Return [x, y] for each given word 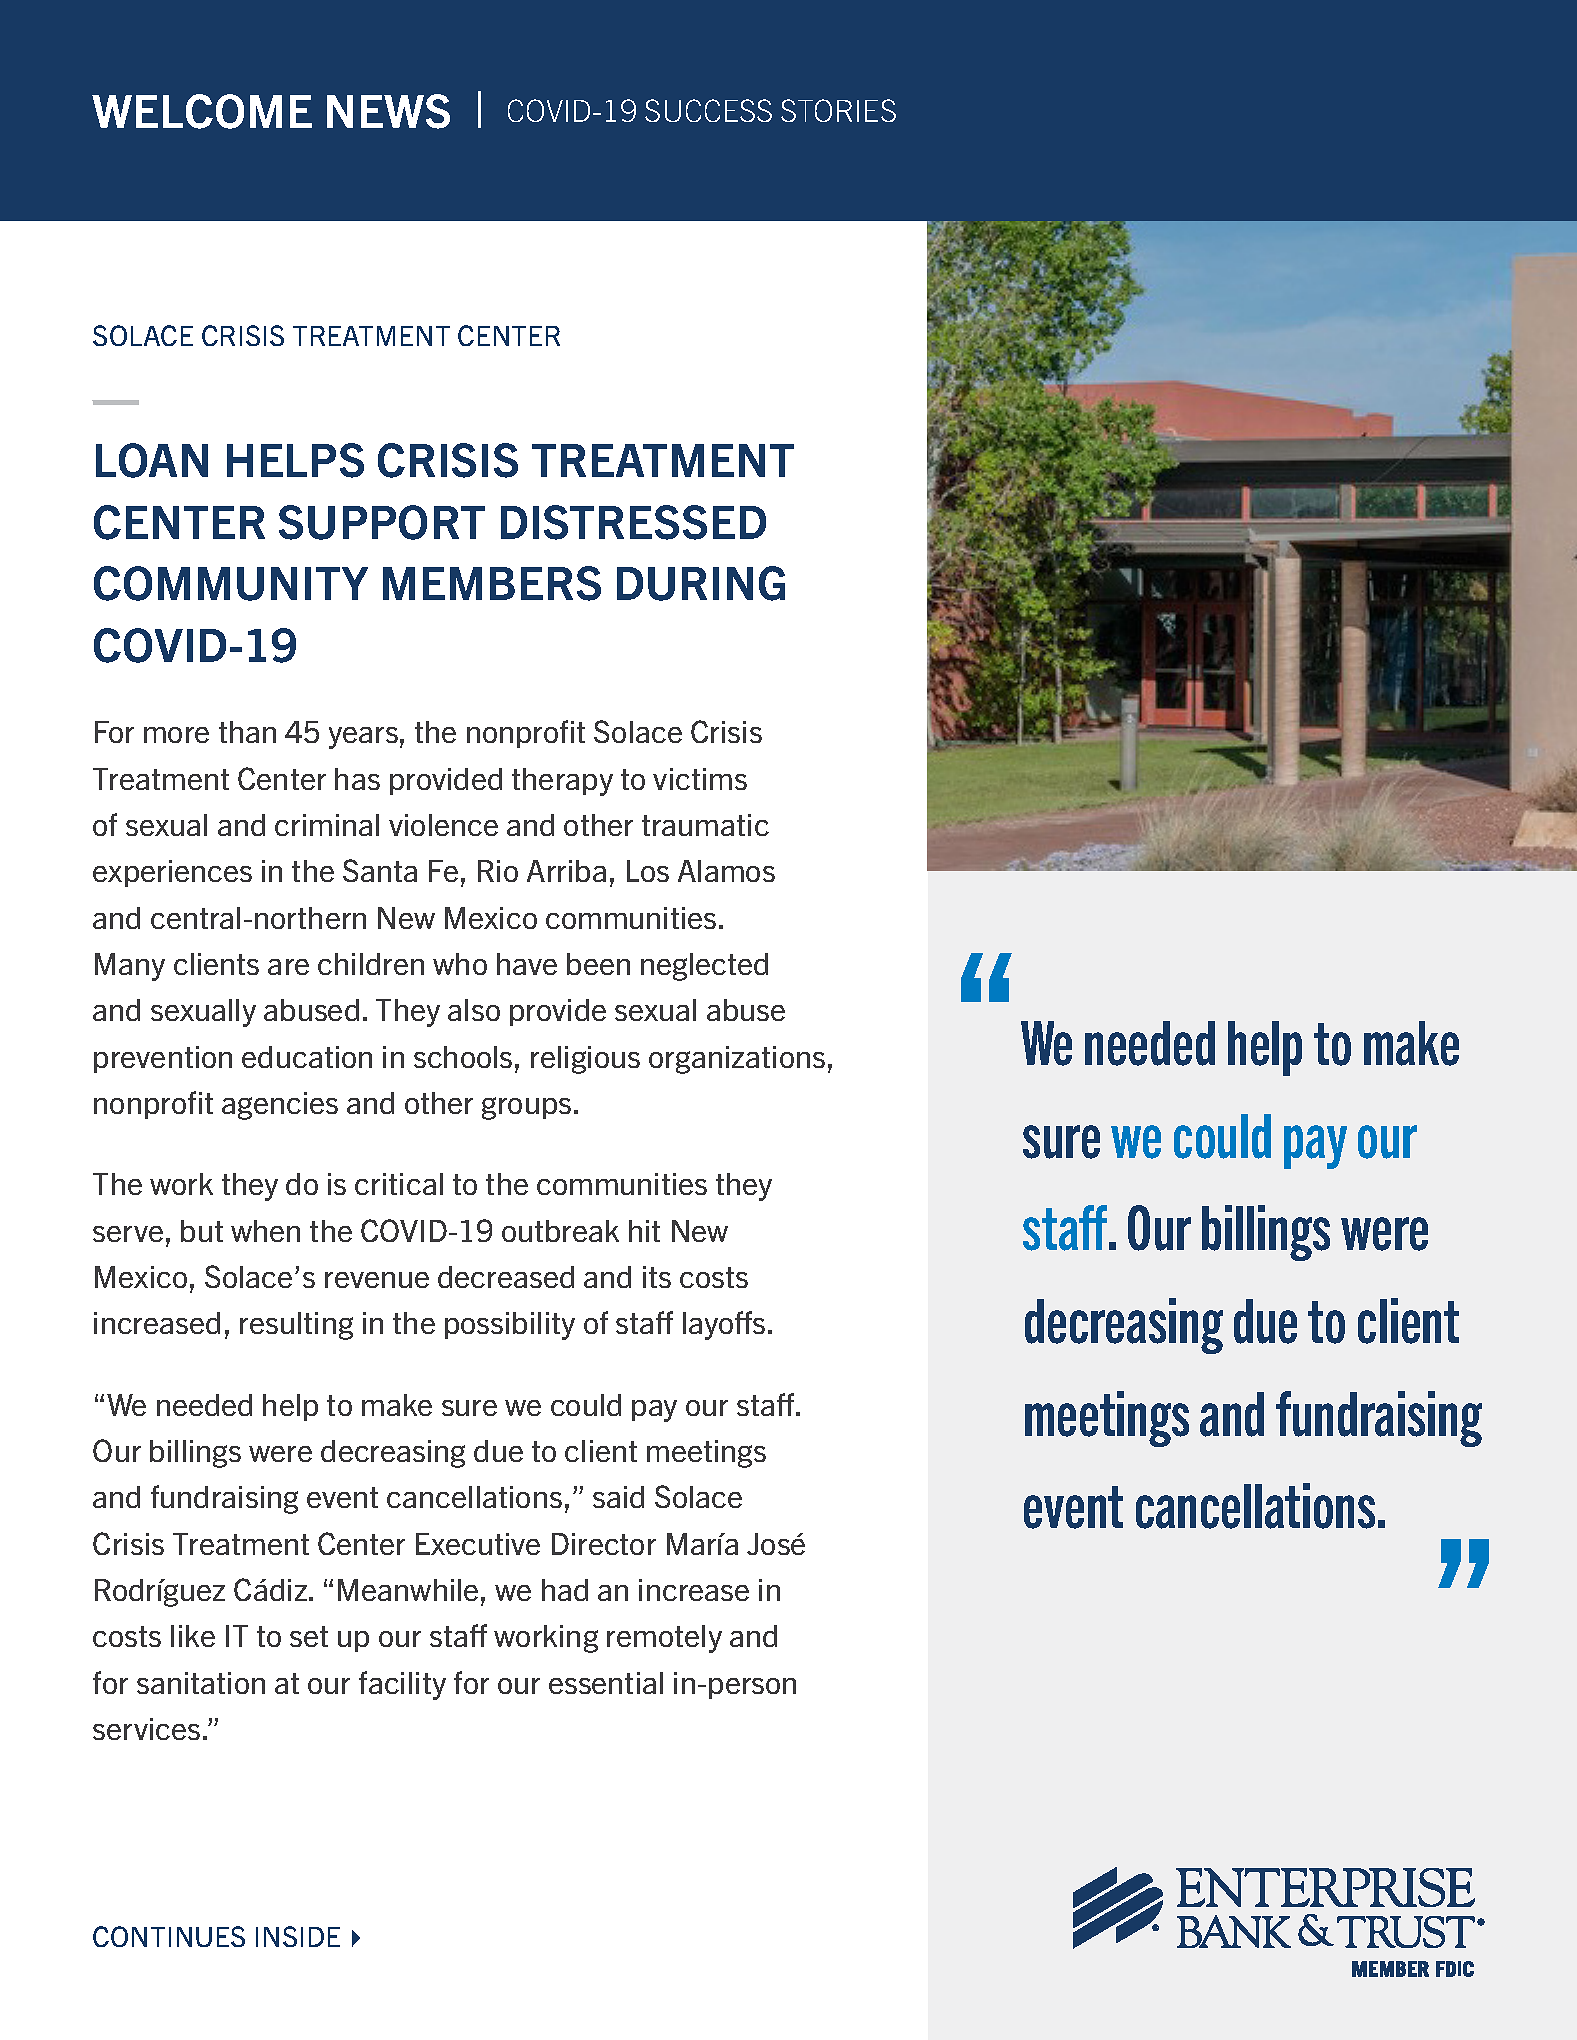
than [247, 732]
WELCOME [202, 111]
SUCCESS [708, 110]
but [202, 1231]
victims [700, 779]
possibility [510, 1326]
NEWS [388, 111]
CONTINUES [169, 1936]
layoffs [724, 1325]
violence [443, 825]
